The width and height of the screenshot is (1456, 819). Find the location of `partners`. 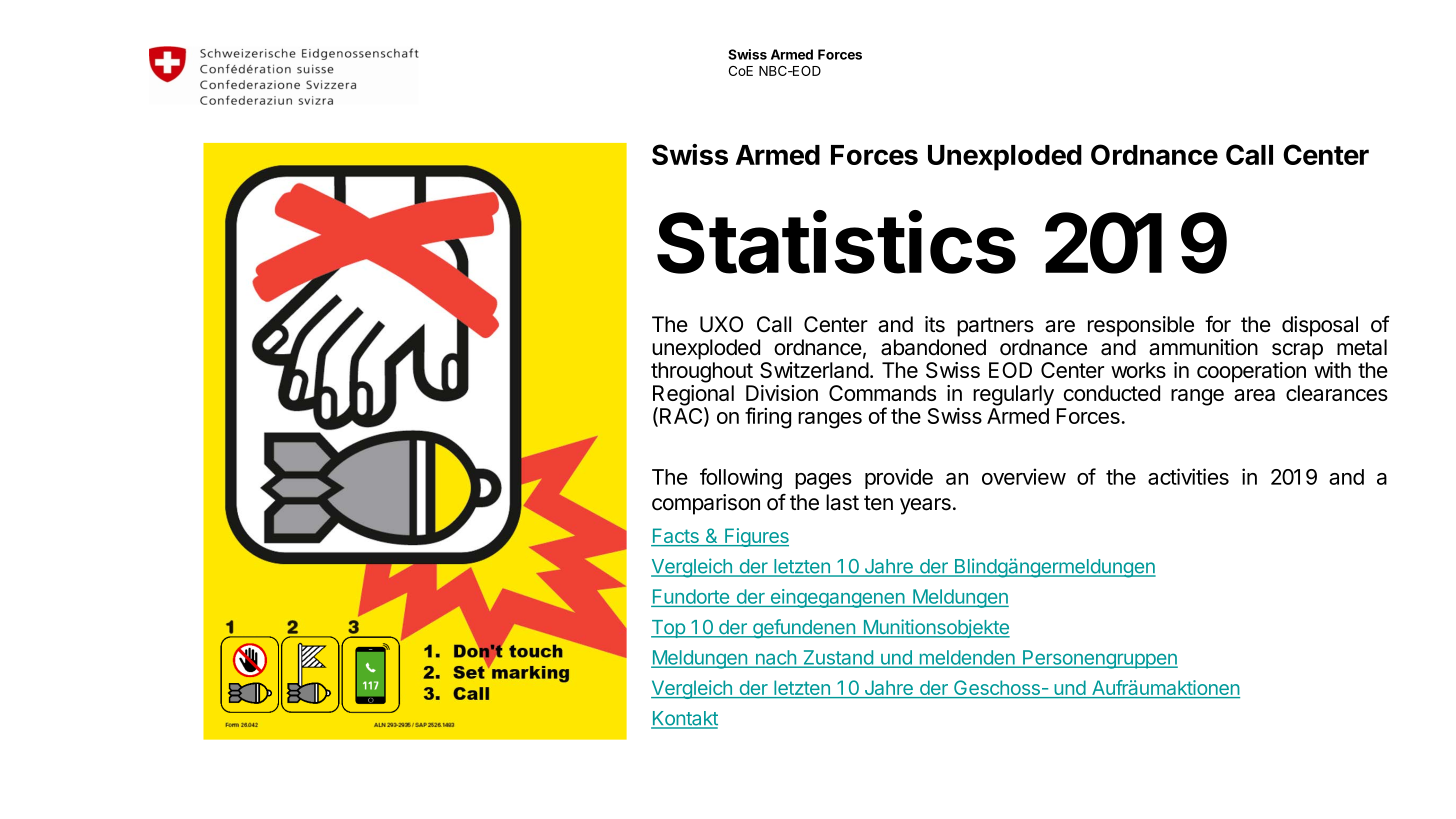

partners is located at coordinates (995, 327).
